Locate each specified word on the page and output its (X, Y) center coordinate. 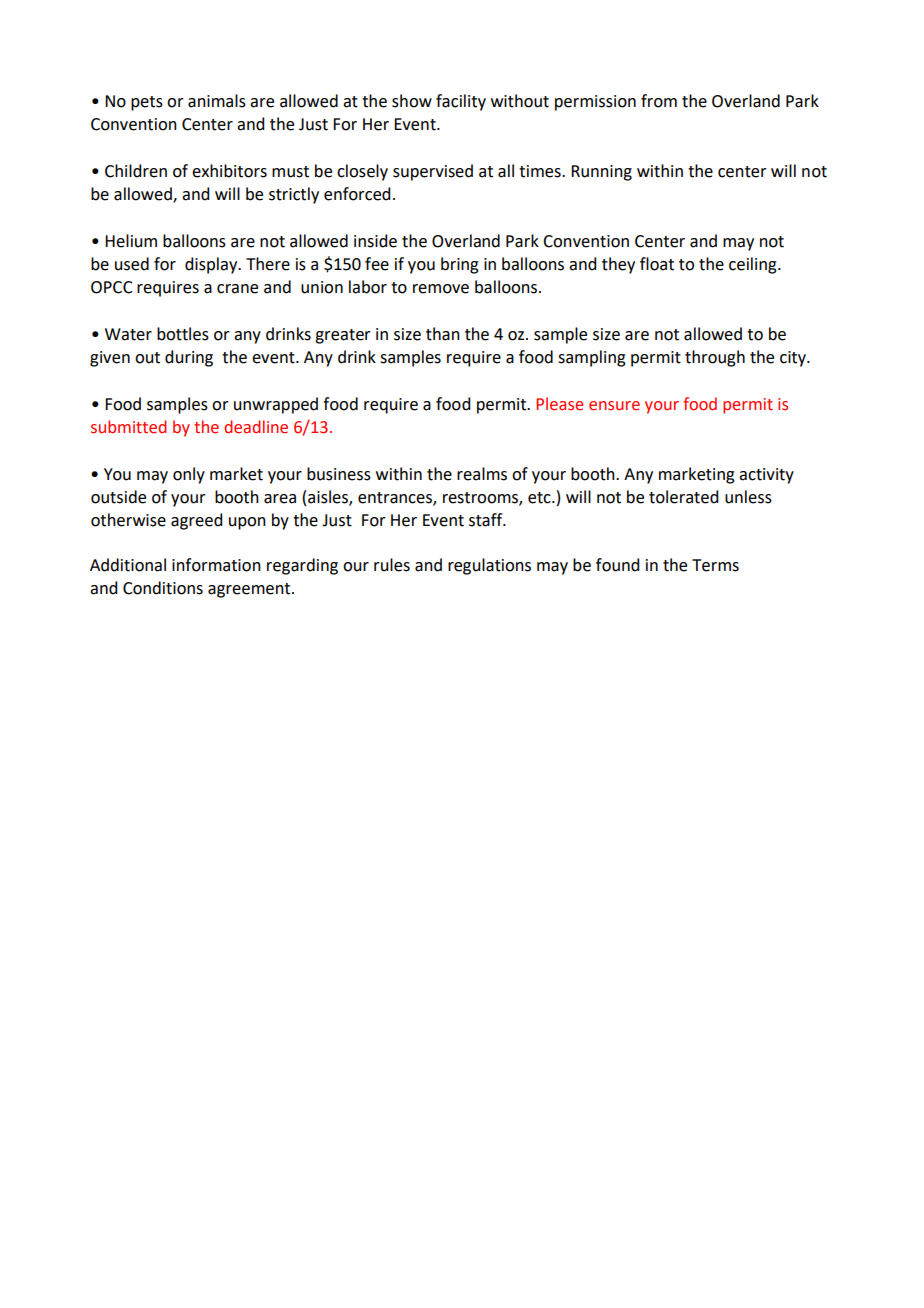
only (189, 475)
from (659, 101)
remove (441, 289)
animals (217, 101)
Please (559, 404)
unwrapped (276, 405)
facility (461, 102)
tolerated (683, 497)
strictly (294, 195)
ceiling (754, 265)
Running (601, 173)
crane (237, 289)
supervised (433, 172)
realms (482, 474)
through (715, 358)
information (216, 565)
